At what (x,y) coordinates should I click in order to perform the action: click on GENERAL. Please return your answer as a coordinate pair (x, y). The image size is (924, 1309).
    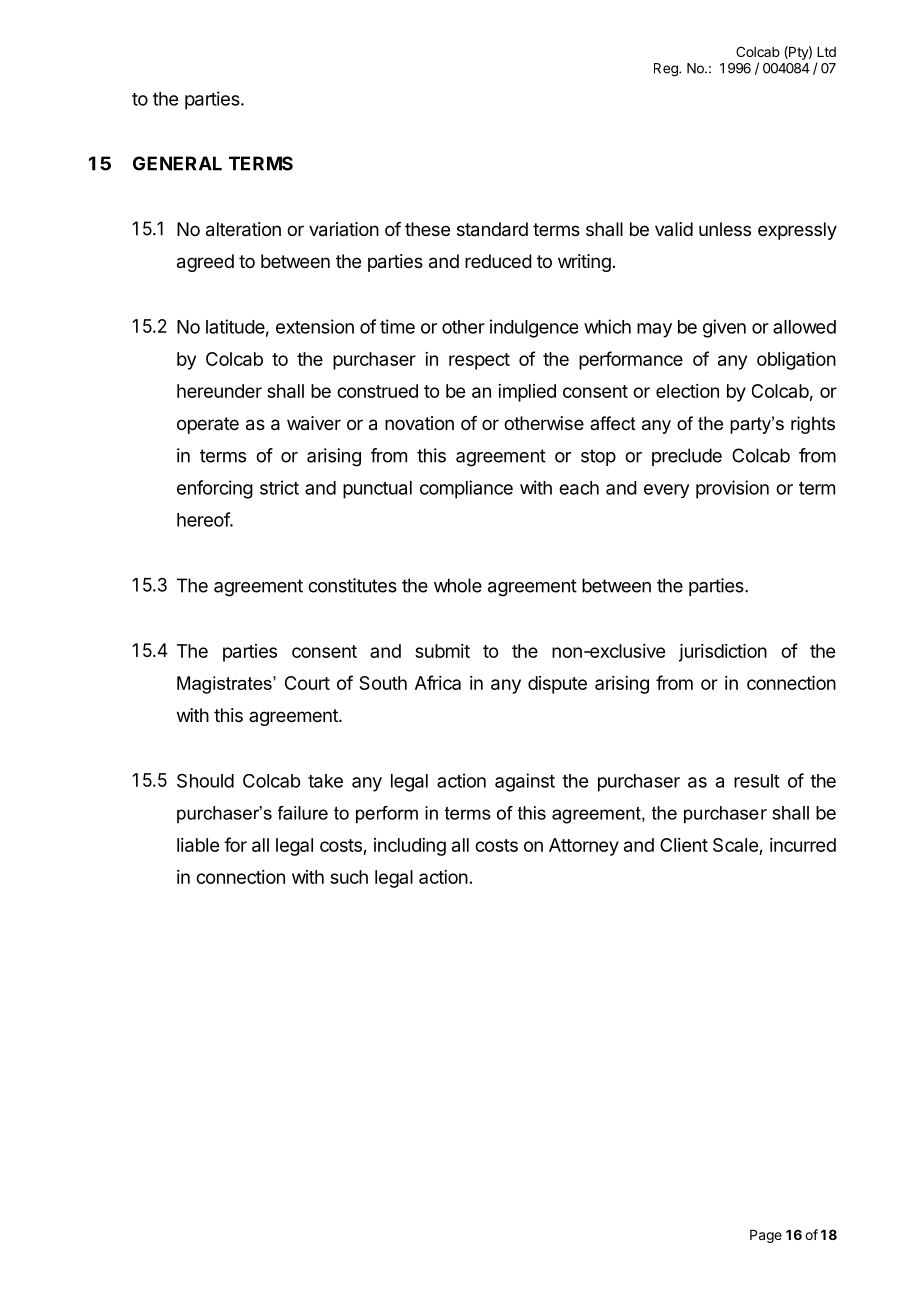
    Looking at the image, I should click on (177, 163).
